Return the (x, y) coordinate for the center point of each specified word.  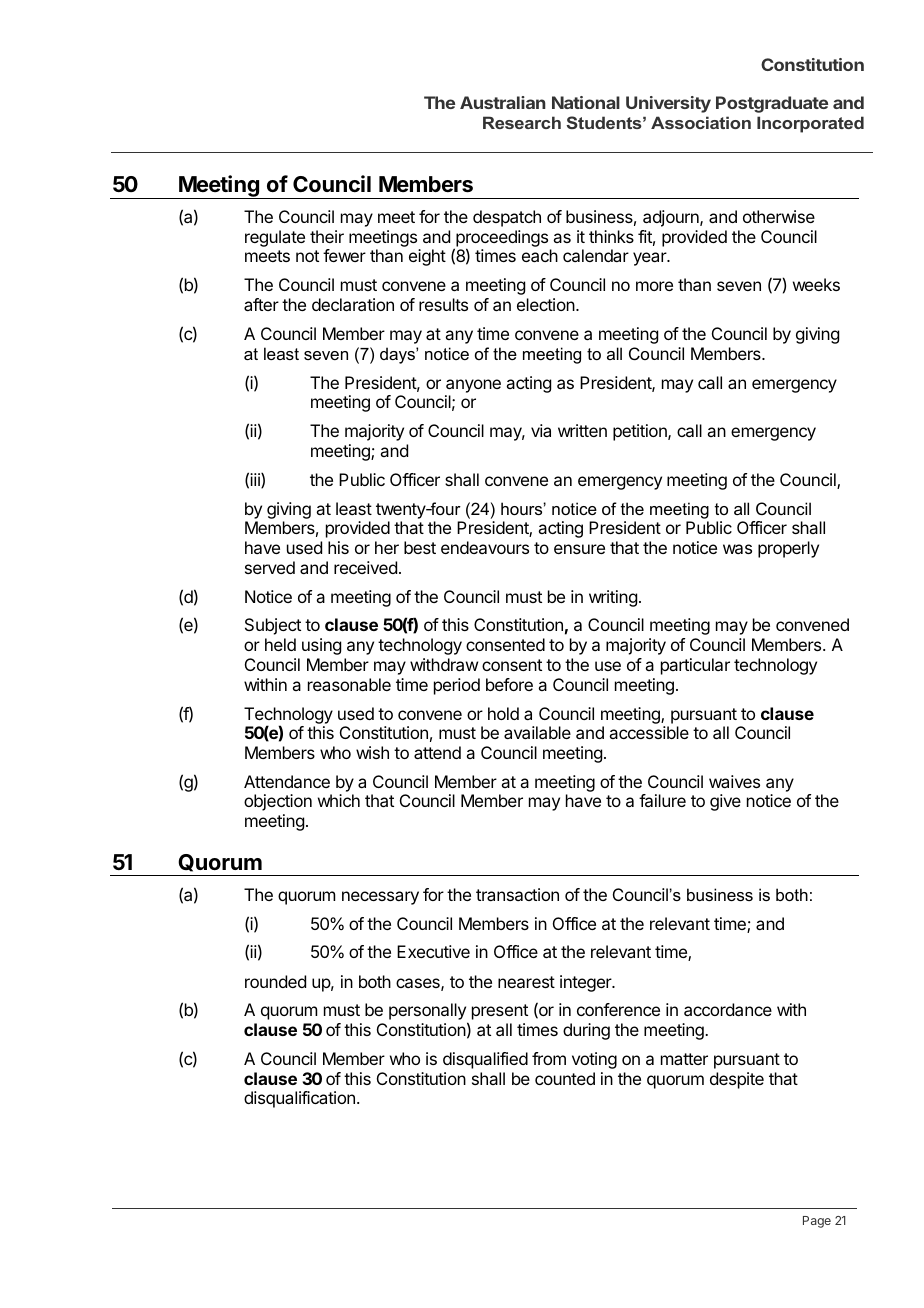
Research (522, 122)
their (327, 236)
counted (565, 1078)
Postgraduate (772, 104)
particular (695, 666)
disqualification (299, 1099)
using (321, 646)
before (509, 684)
